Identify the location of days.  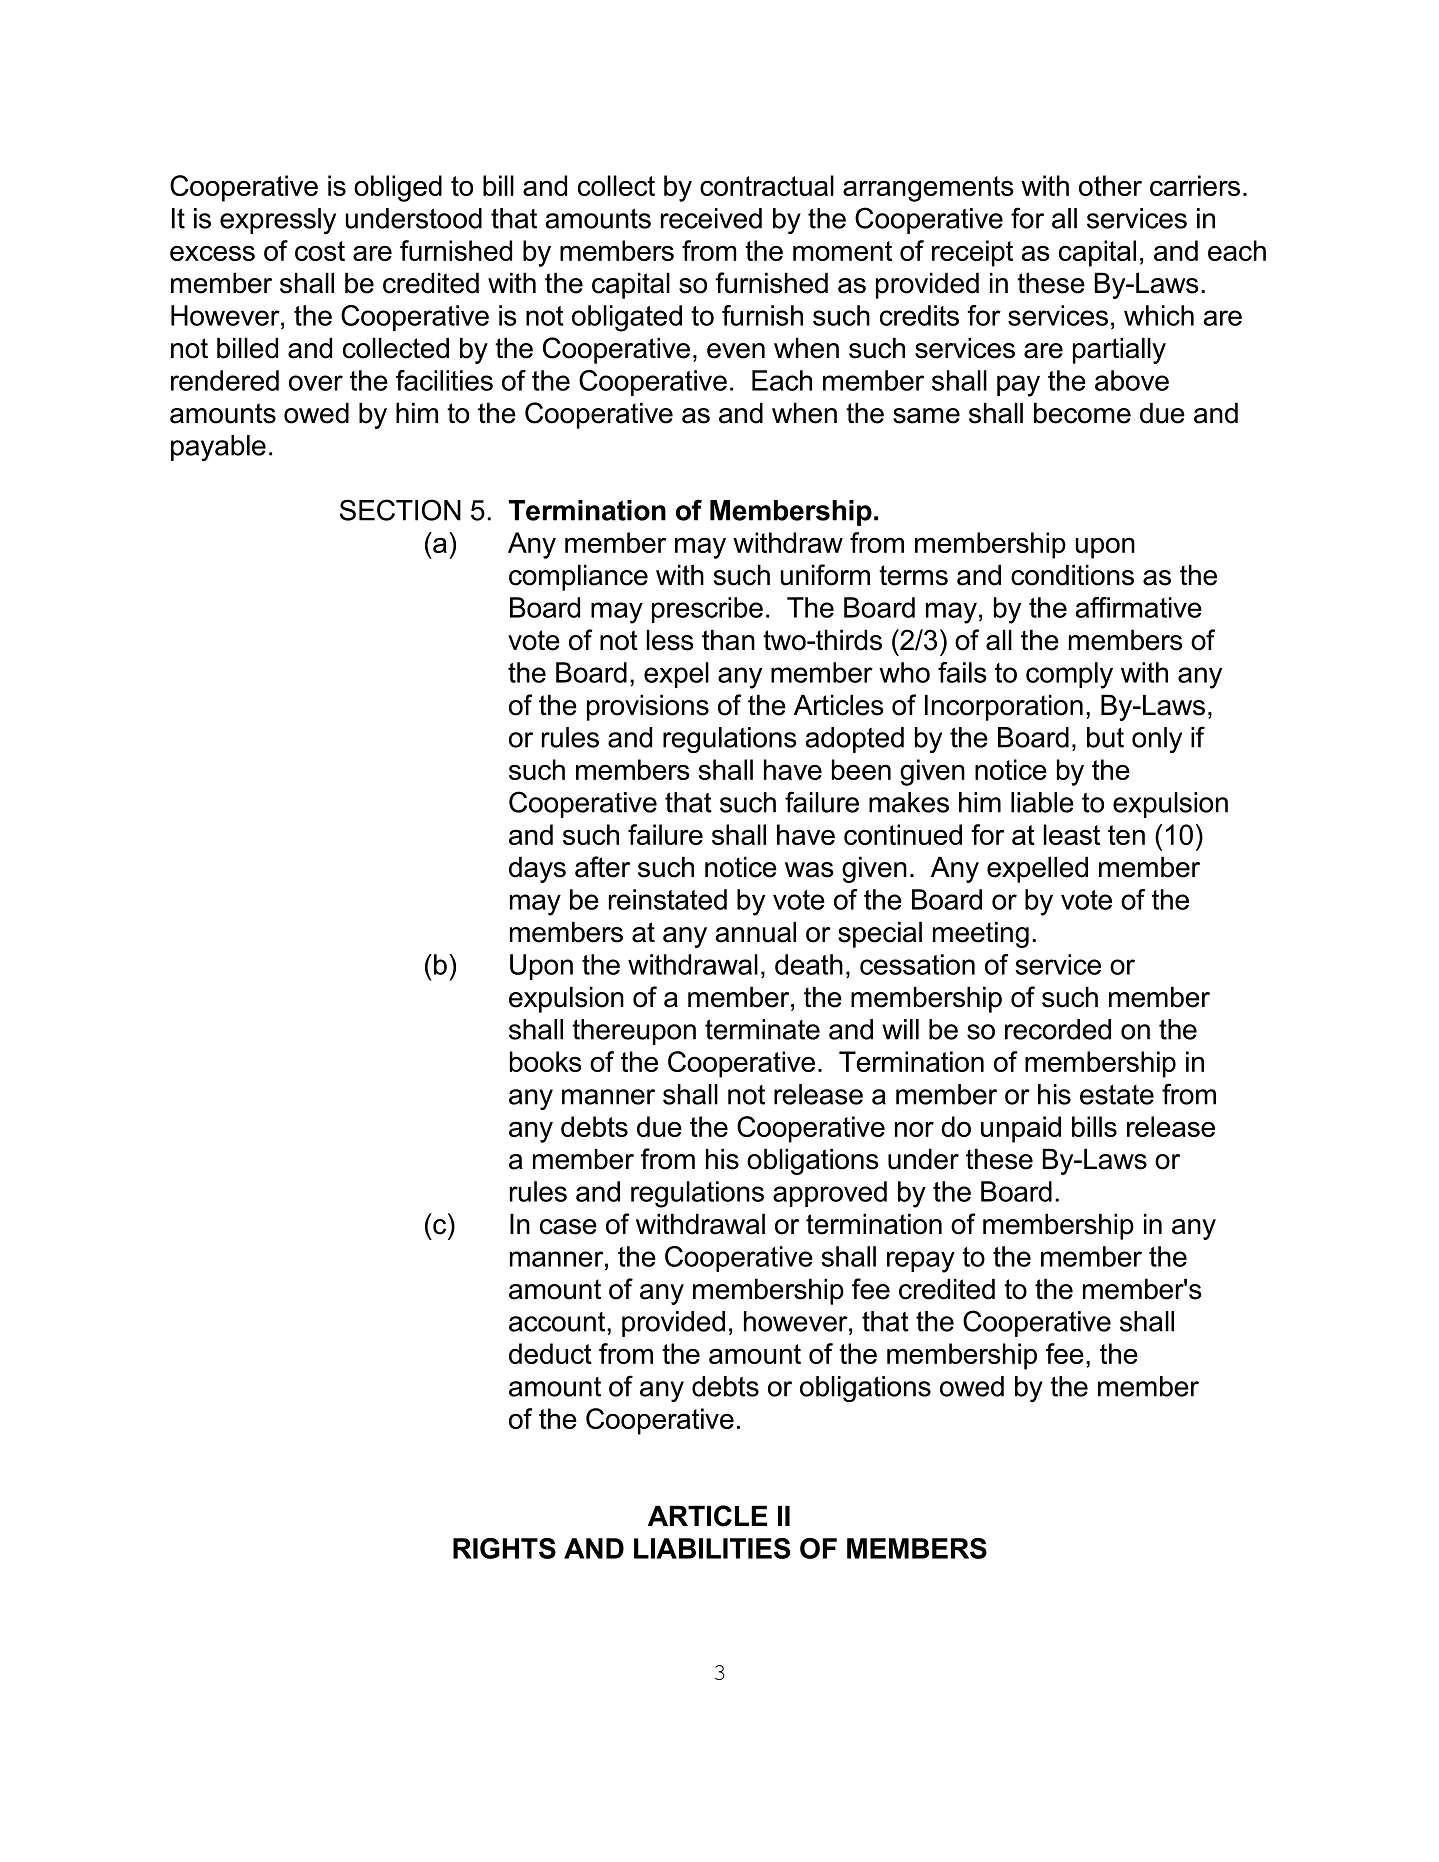
(537, 869).
